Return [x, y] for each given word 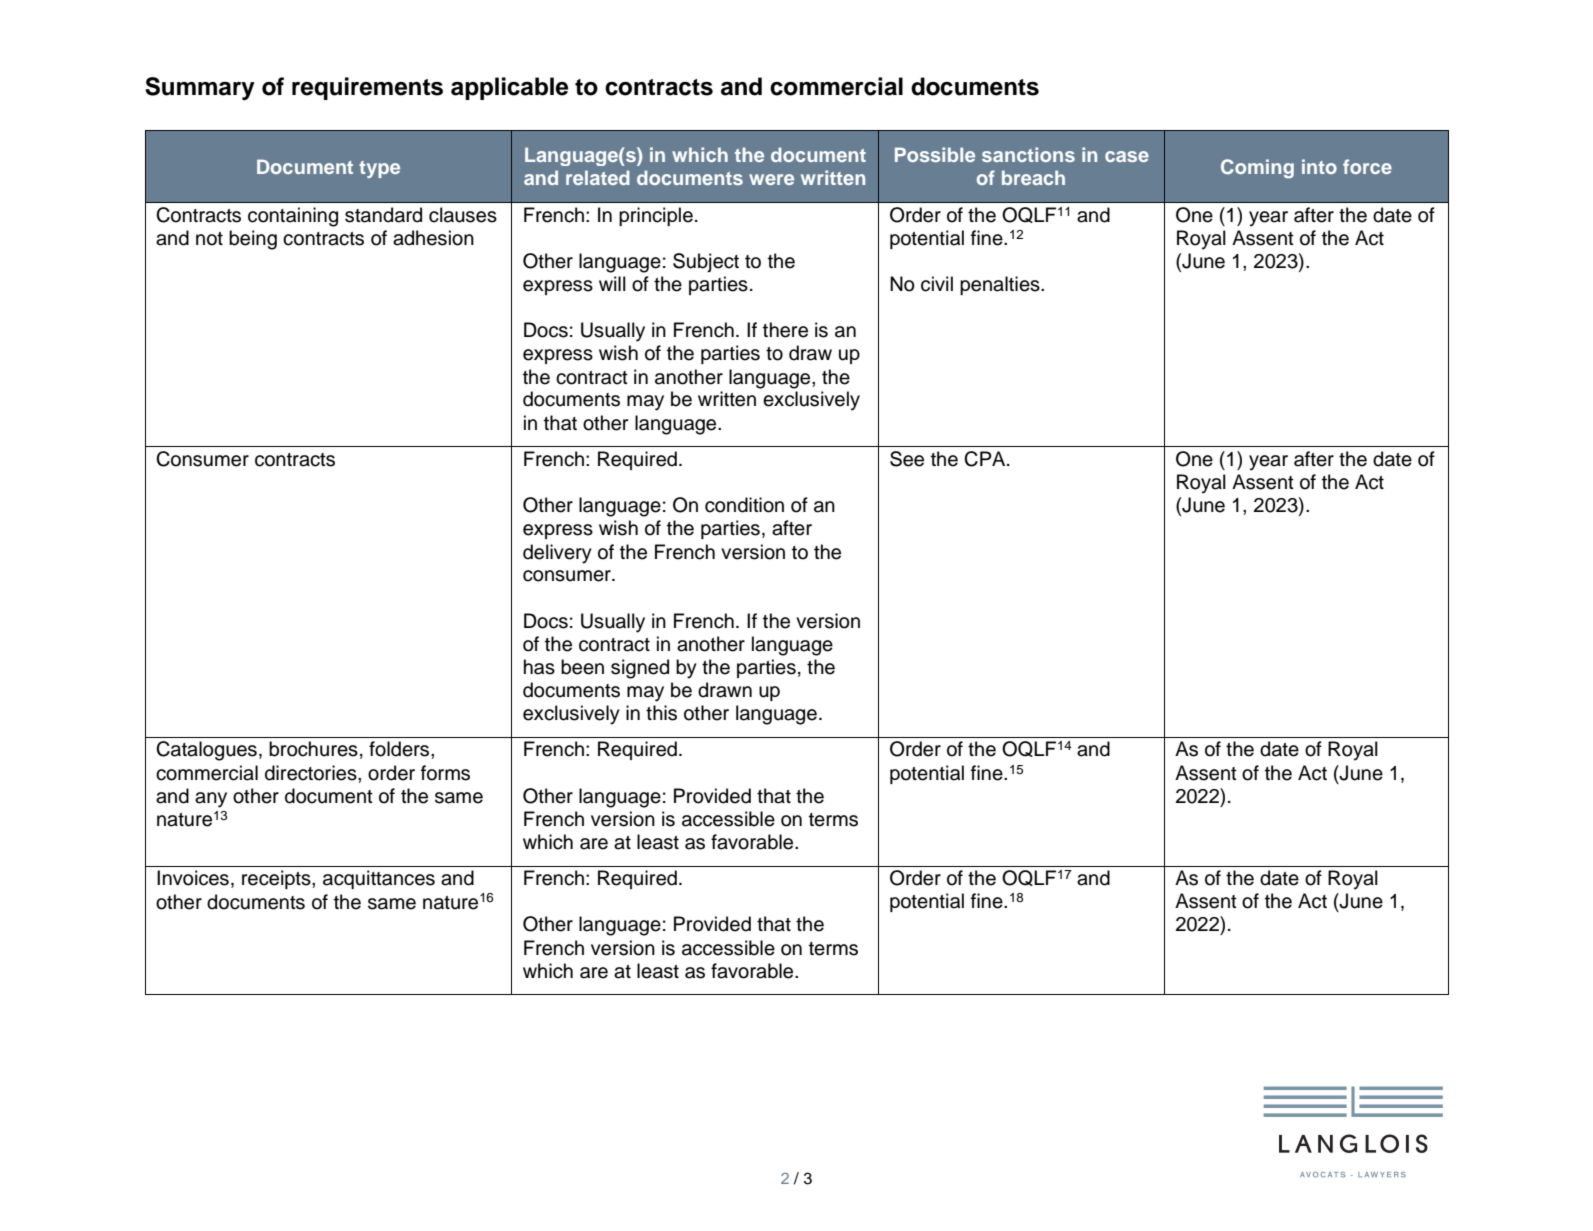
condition [744, 505]
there [785, 330]
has [539, 667]
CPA [986, 459]
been [582, 667]
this [661, 713]
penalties [1001, 285]
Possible [935, 154]
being [253, 240]
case [1127, 156]
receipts [277, 879]
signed [640, 669]
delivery [557, 554]
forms [445, 773]
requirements [367, 88]
